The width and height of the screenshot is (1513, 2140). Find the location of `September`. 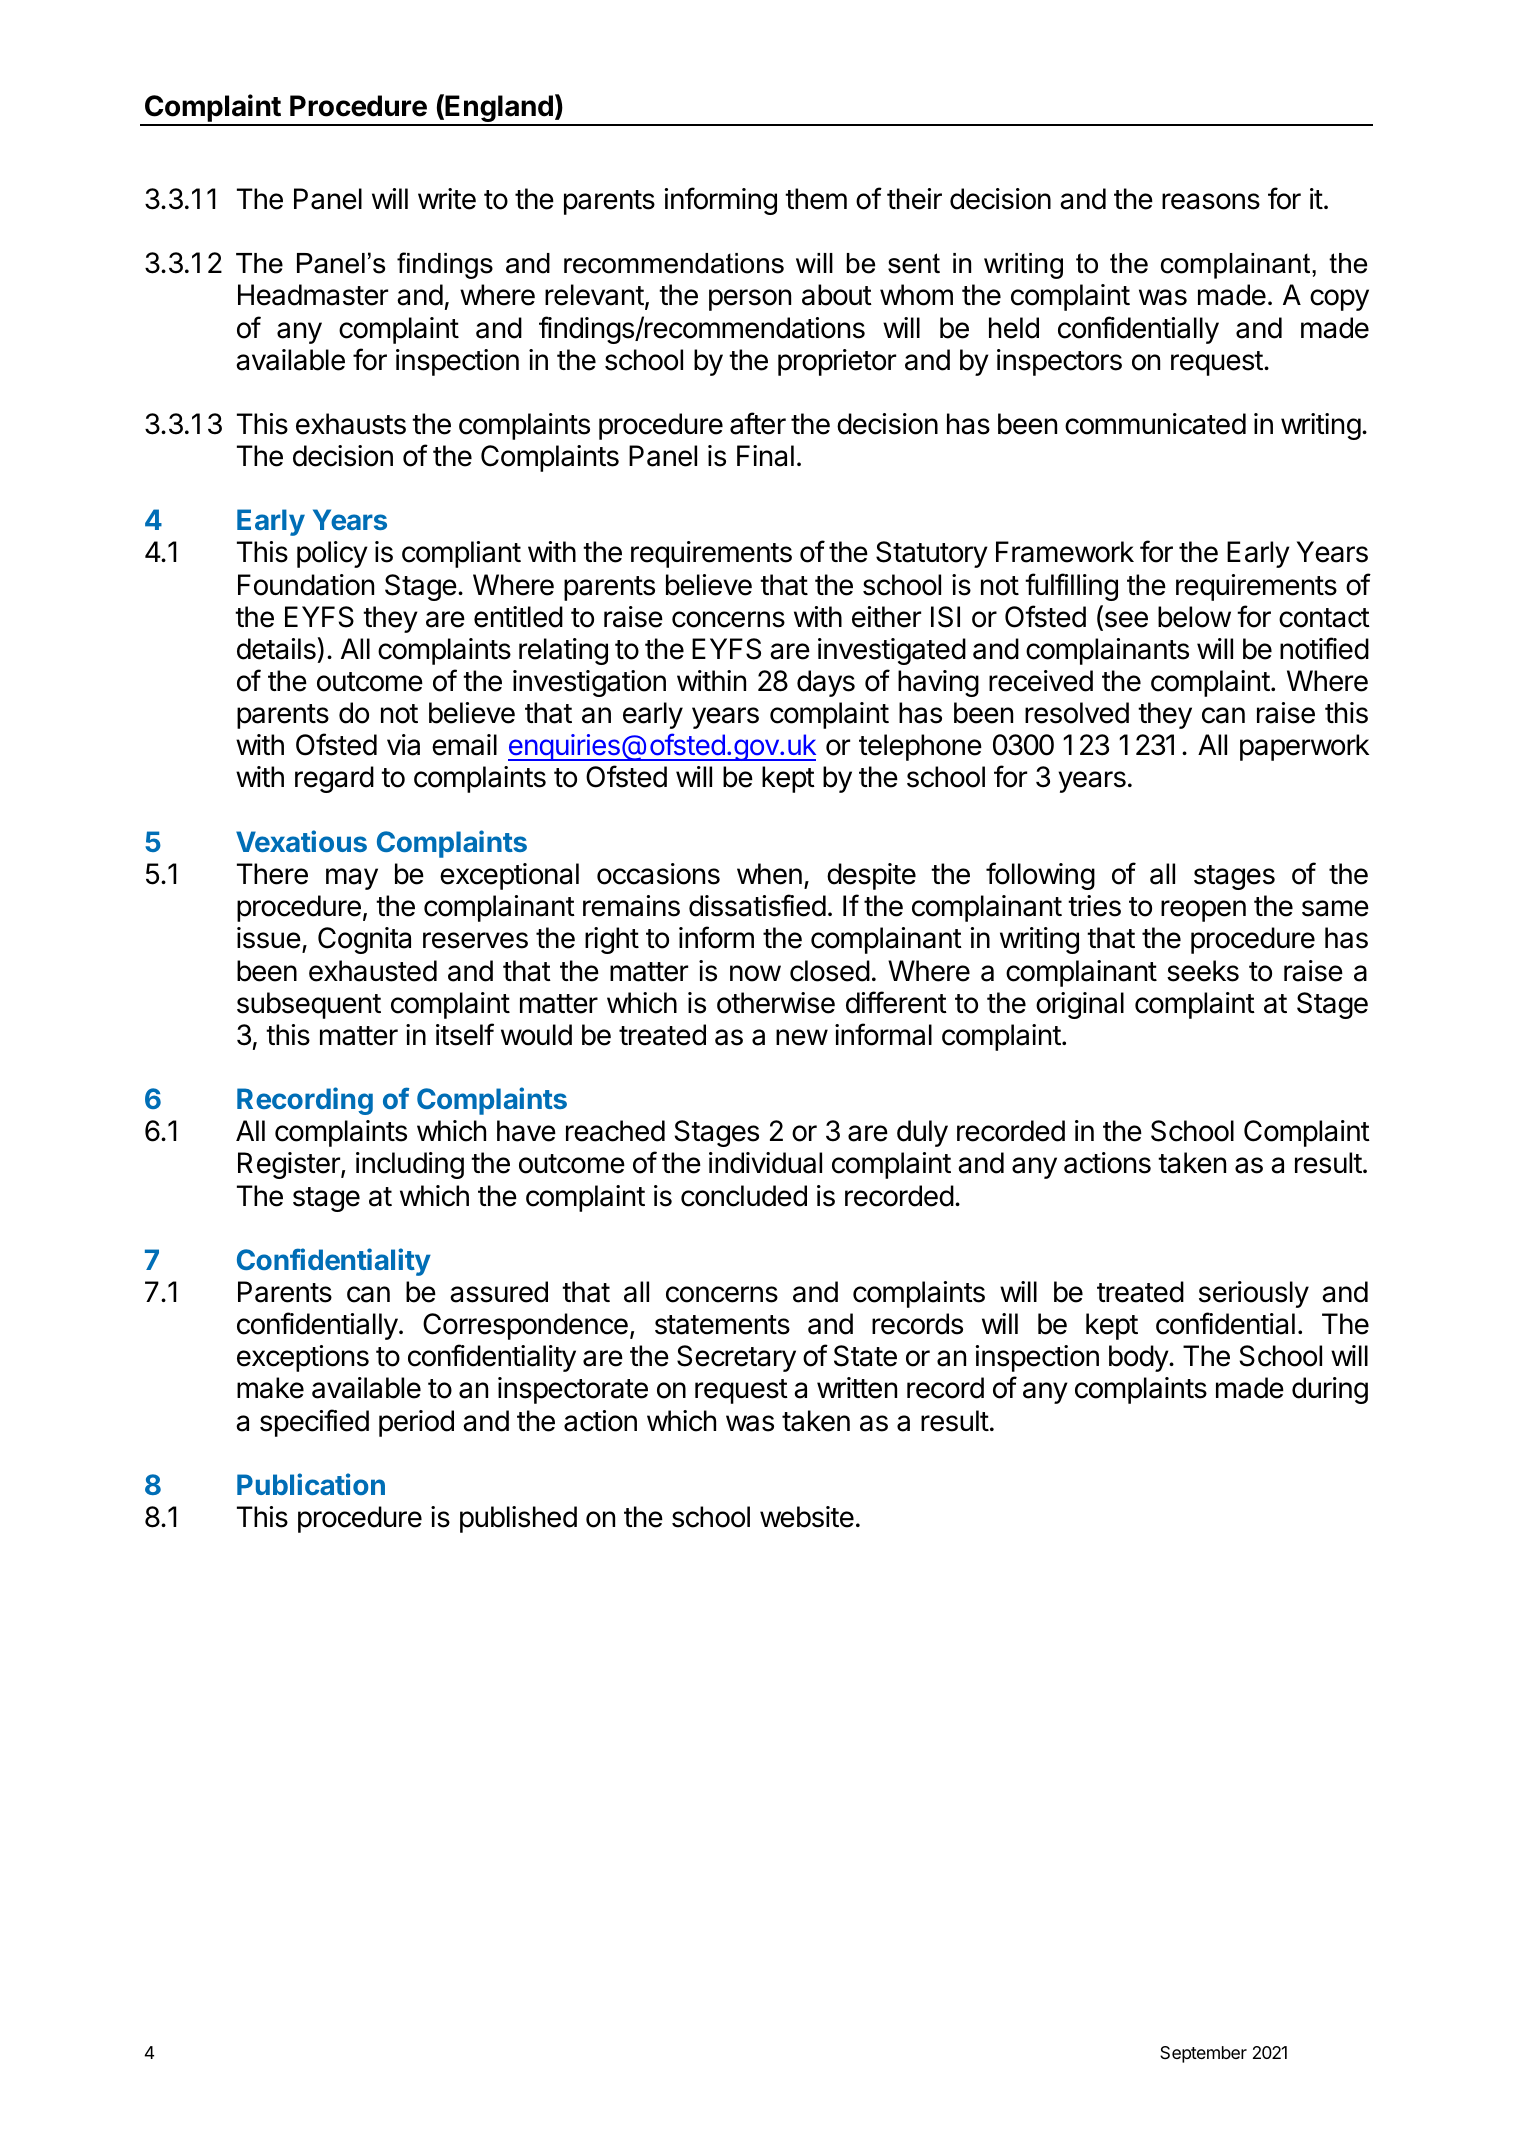

September is located at coordinates (1203, 2054).
